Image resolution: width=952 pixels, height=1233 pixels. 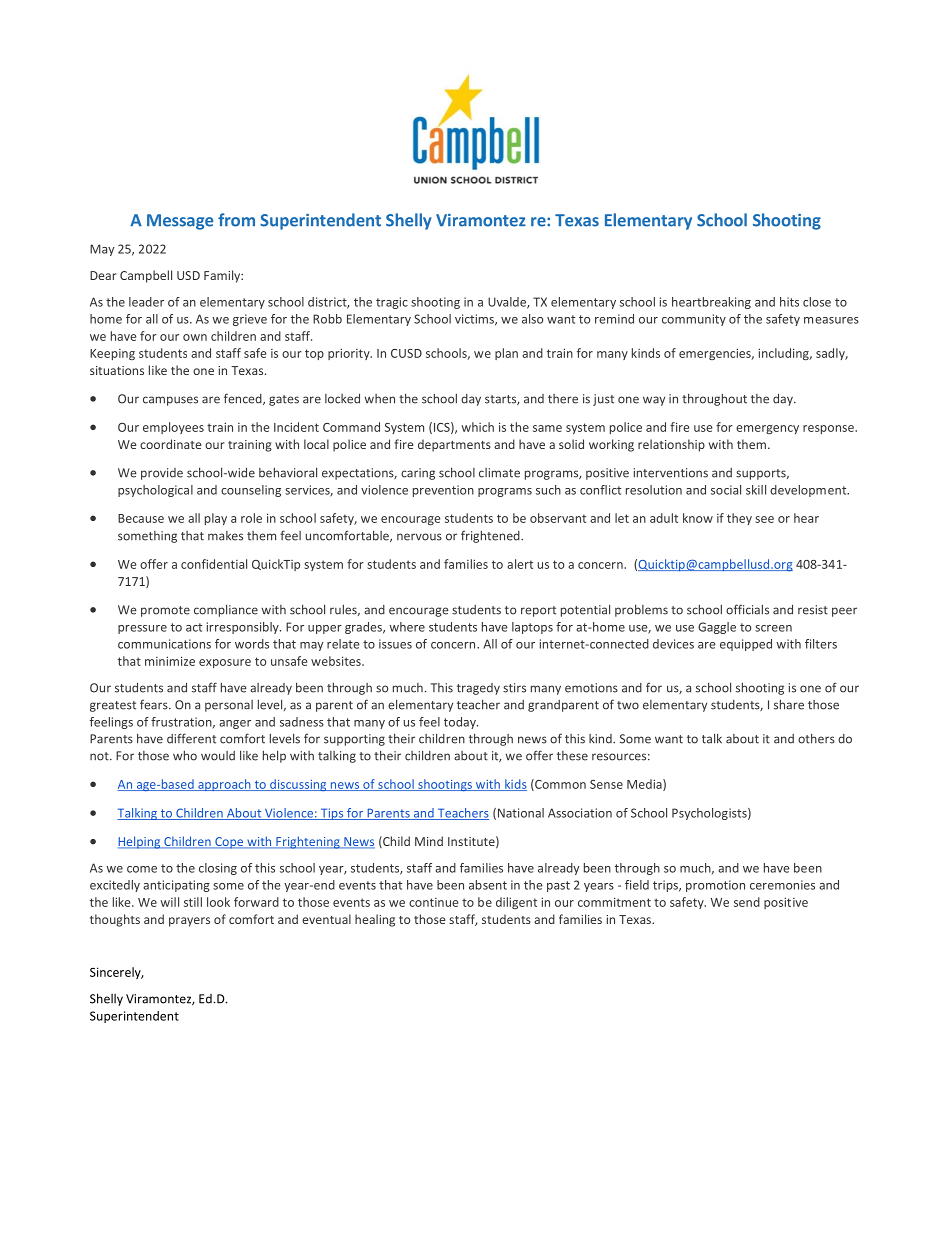 I want to click on Uvalde, so click(x=508, y=303).
